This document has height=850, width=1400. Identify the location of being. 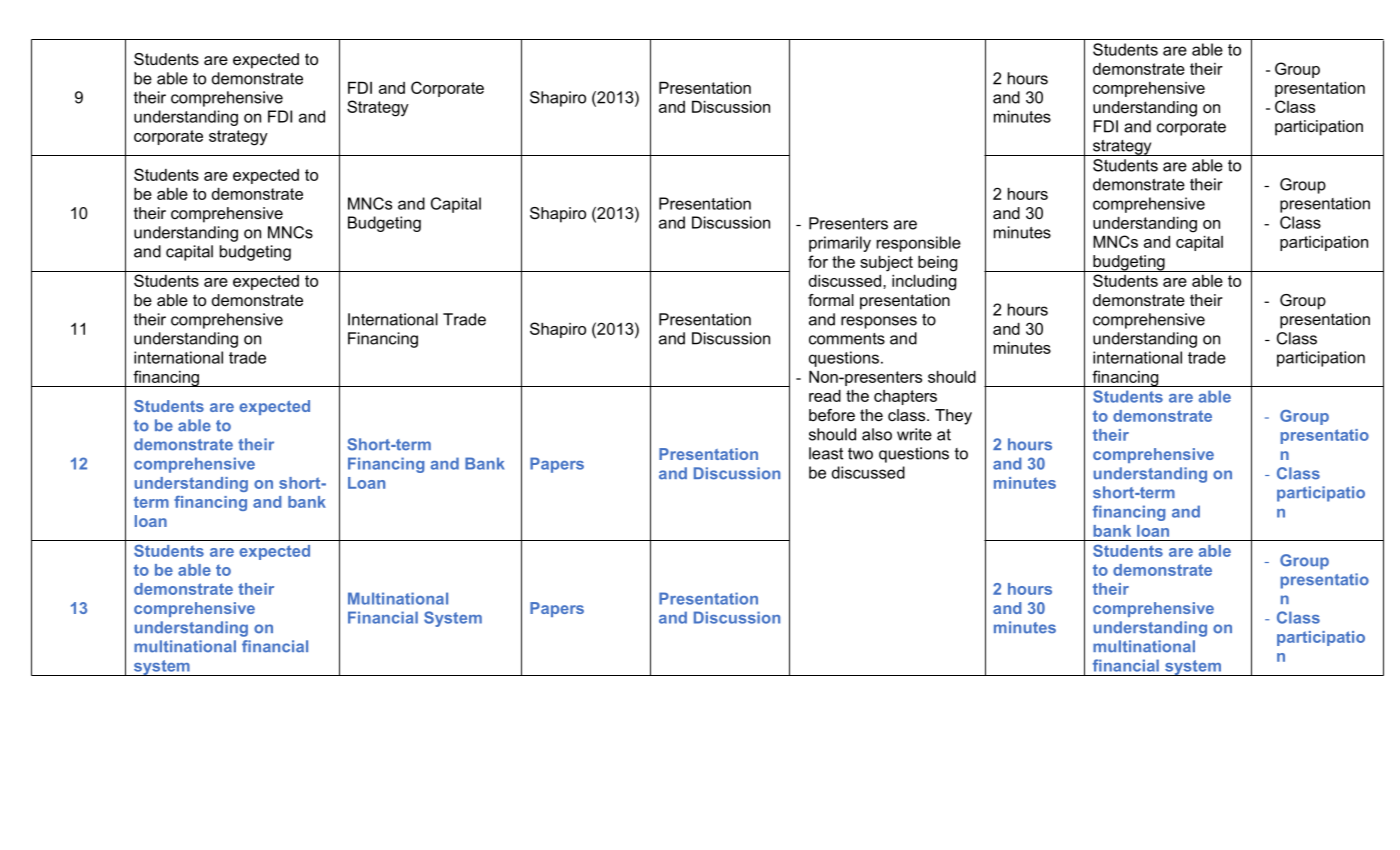
(937, 264).
